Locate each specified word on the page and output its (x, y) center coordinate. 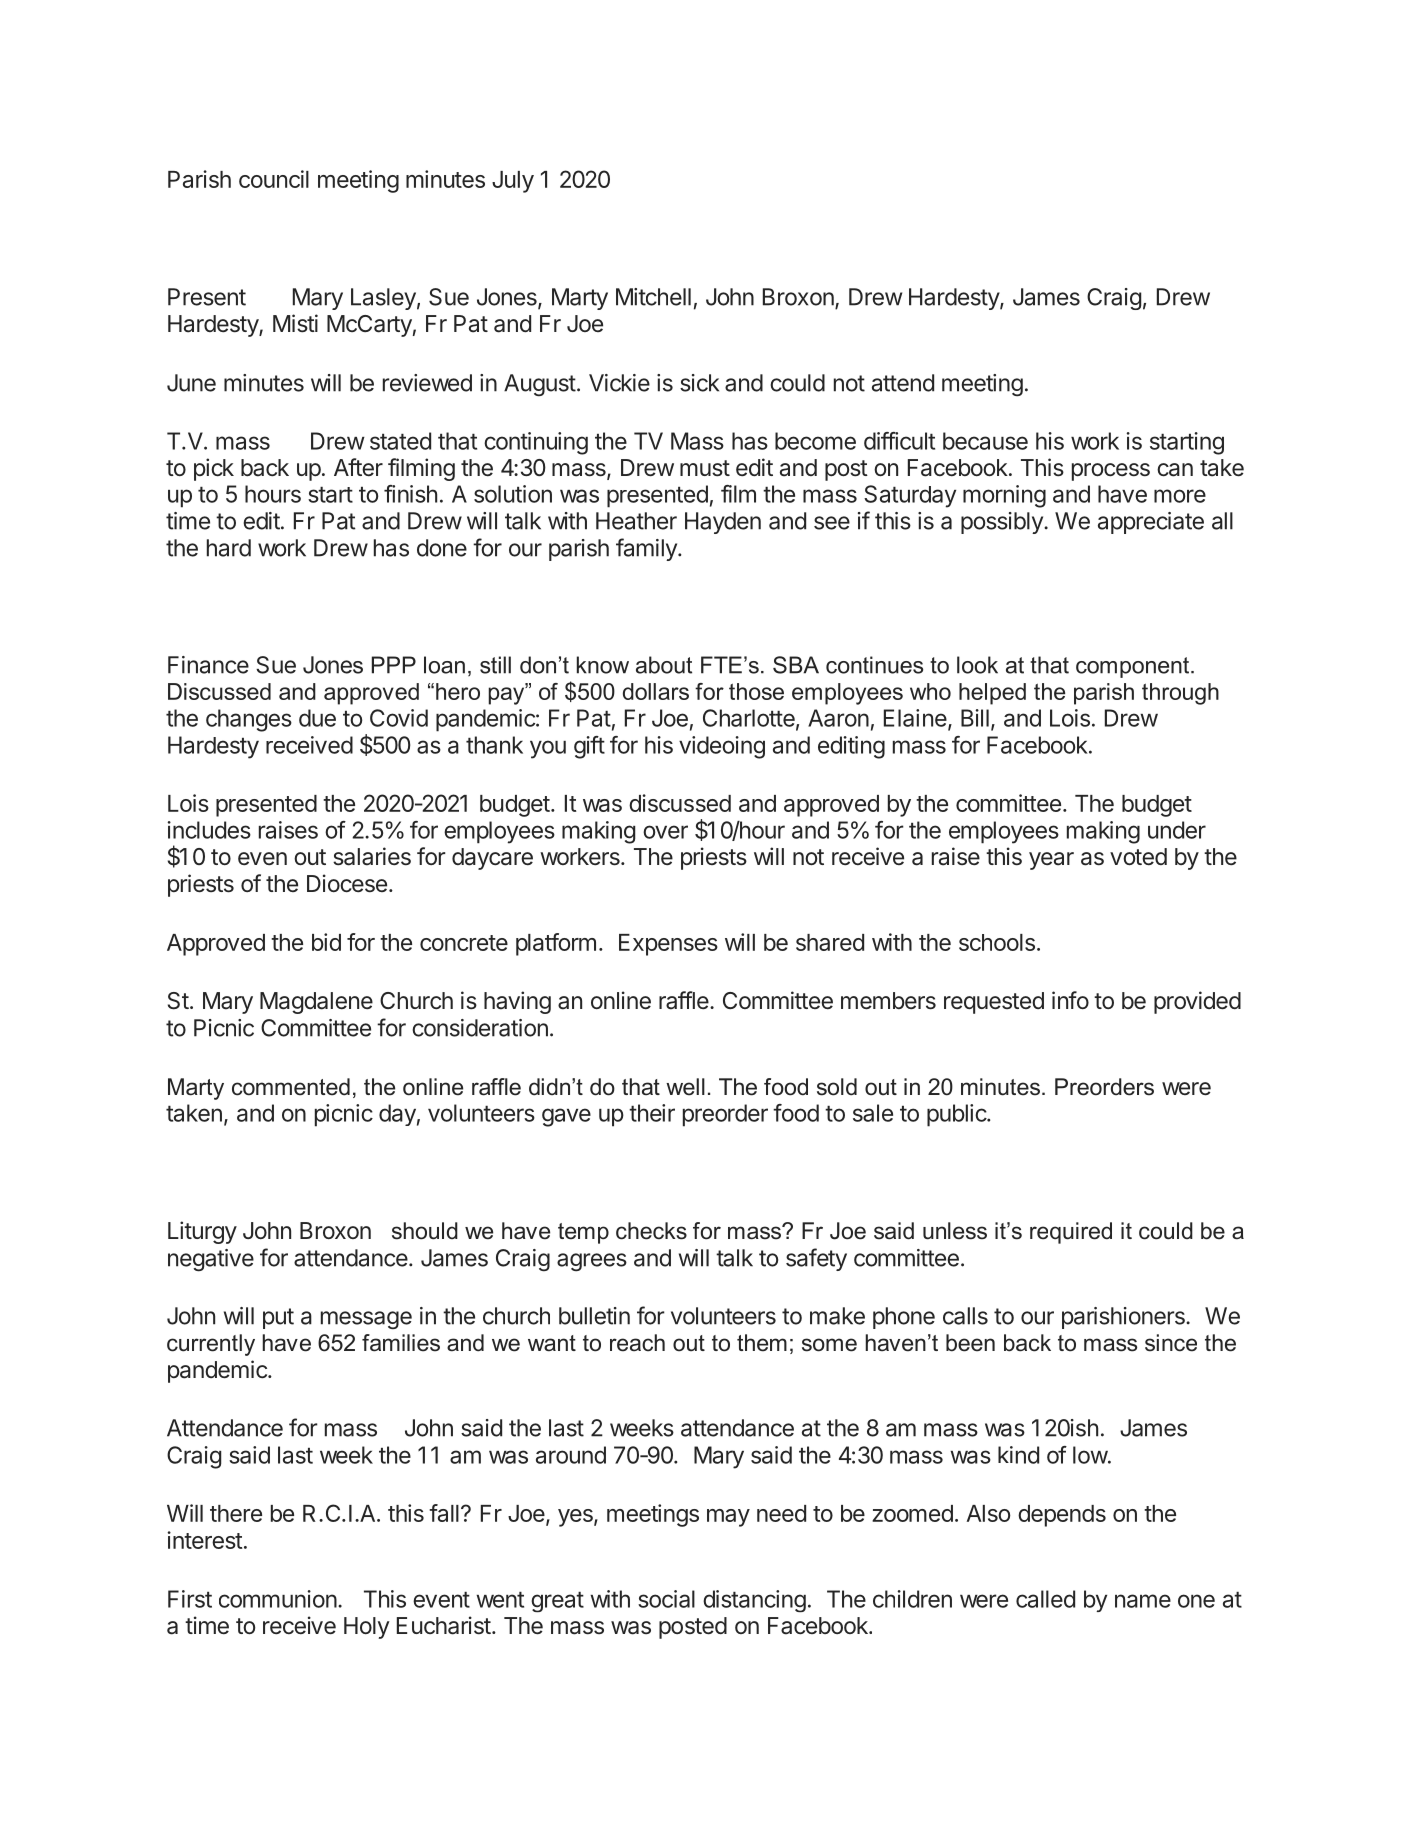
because (985, 441)
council (274, 179)
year (1051, 861)
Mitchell (653, 297)
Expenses (668, 945)
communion (278, 1599)
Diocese (347, 883)
